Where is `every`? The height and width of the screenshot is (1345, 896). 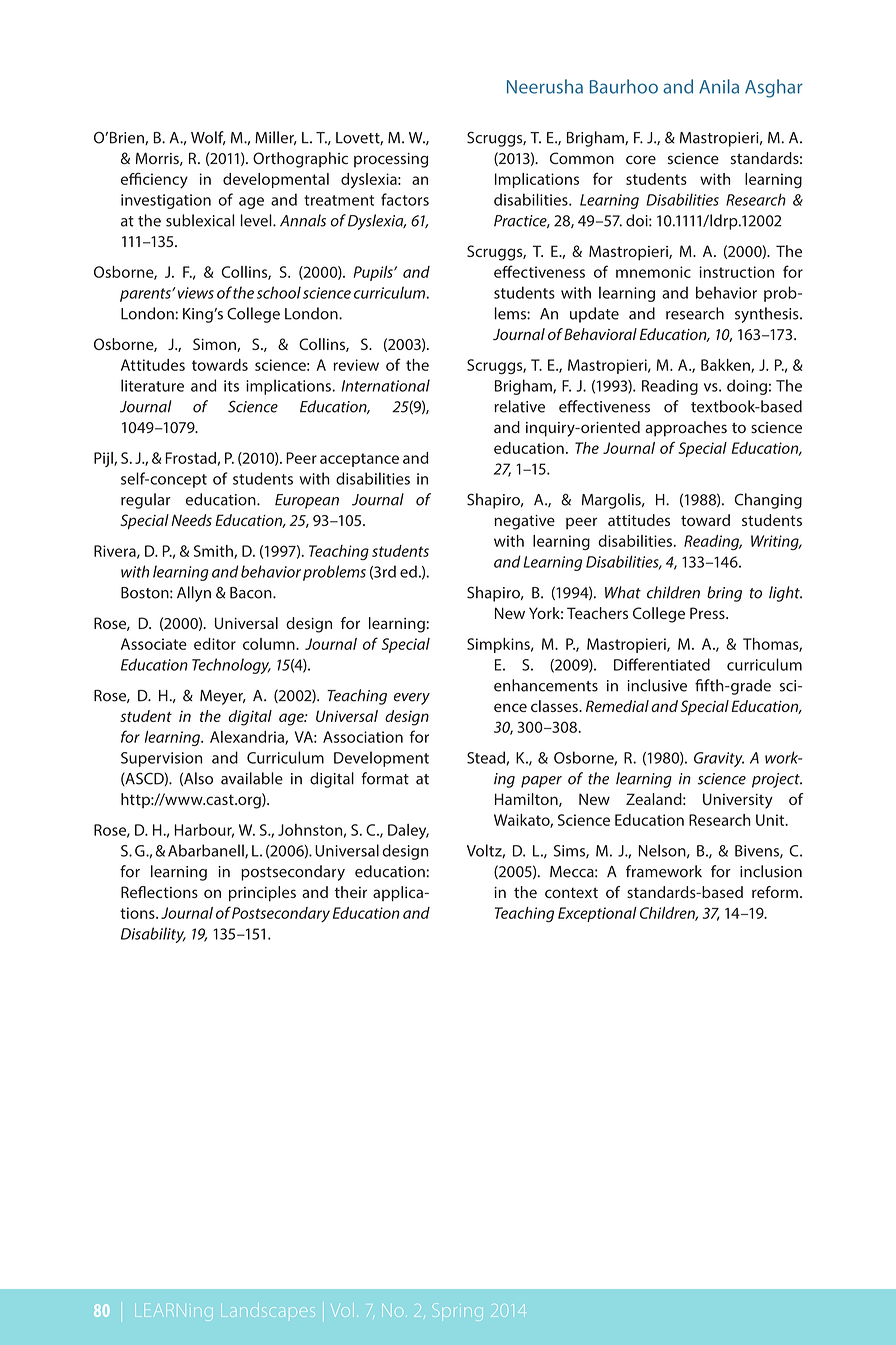
every is located at coordinates (412, 699).
